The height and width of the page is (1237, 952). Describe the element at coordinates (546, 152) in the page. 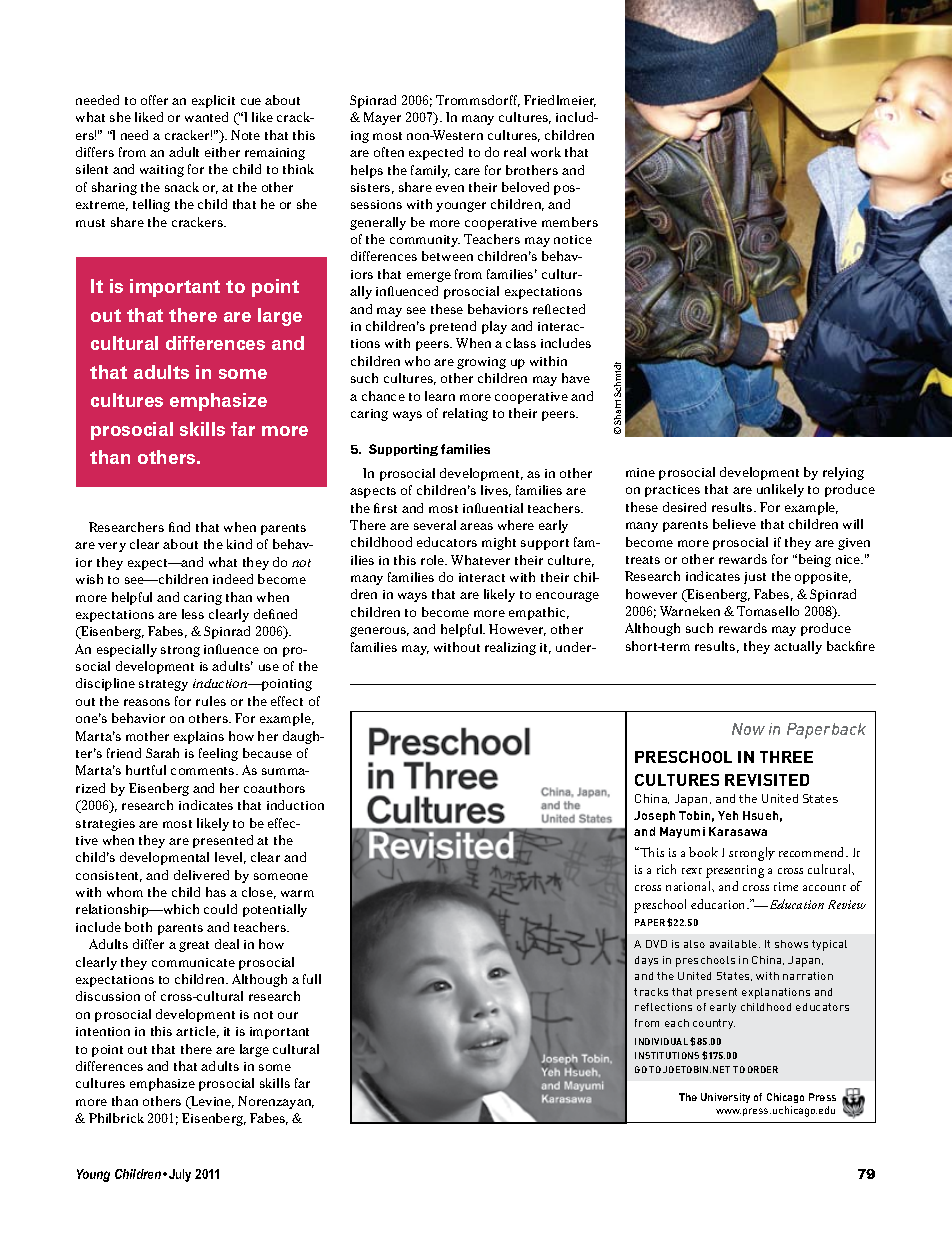

I see `work` at that location.
